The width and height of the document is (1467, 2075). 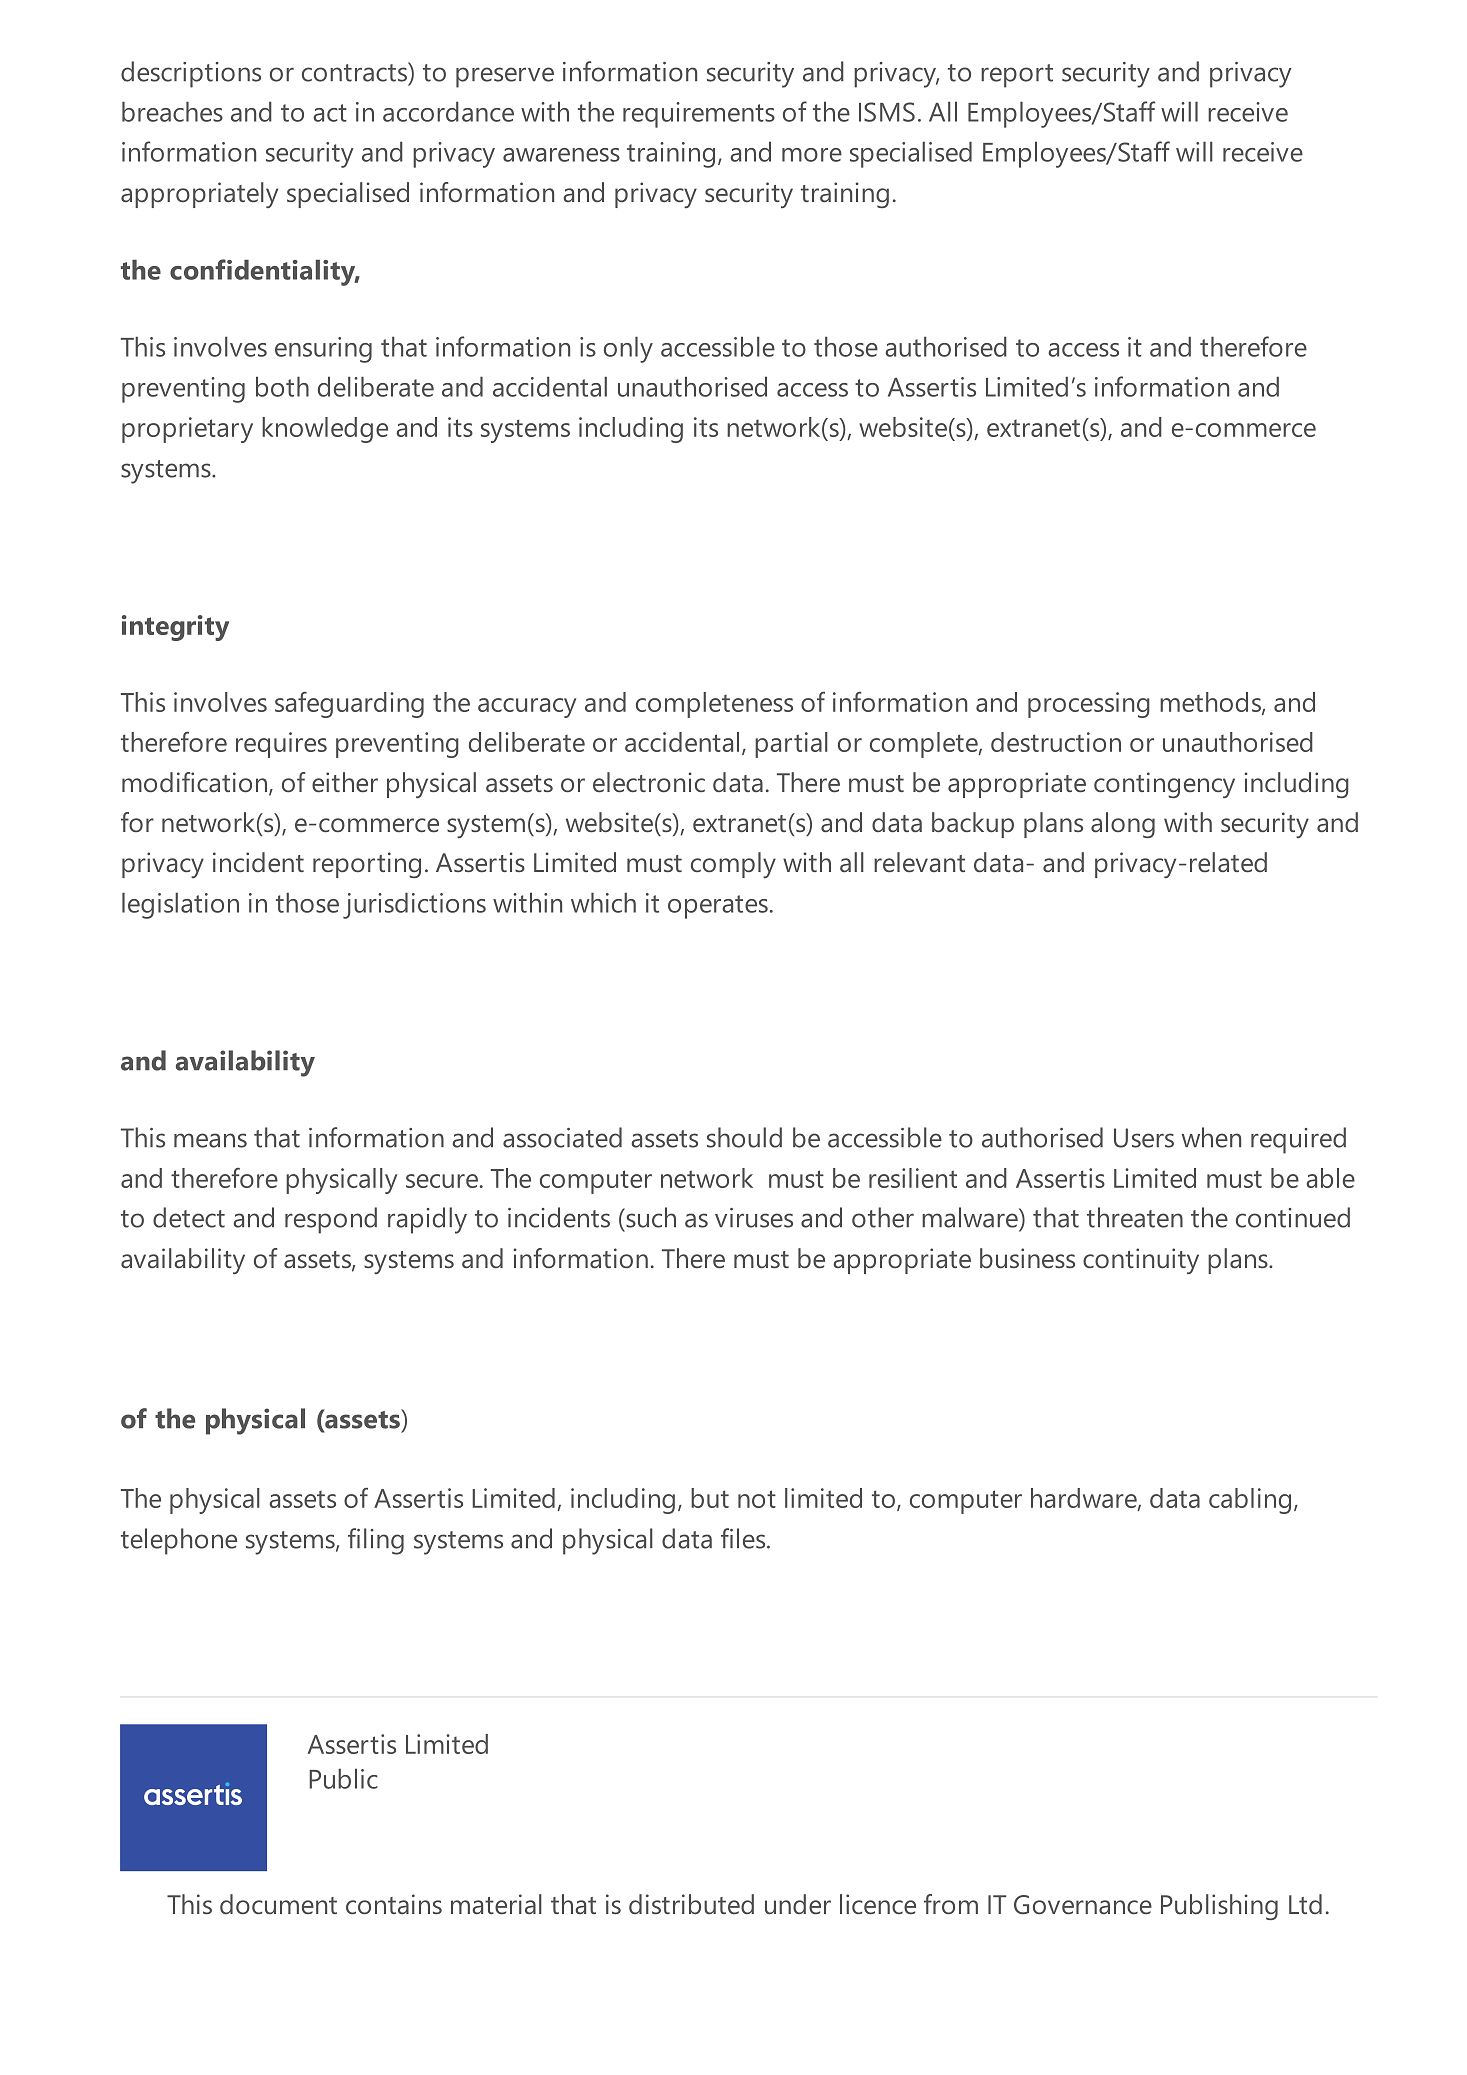 I want to click on filing, so click(x=376, y=1541).
